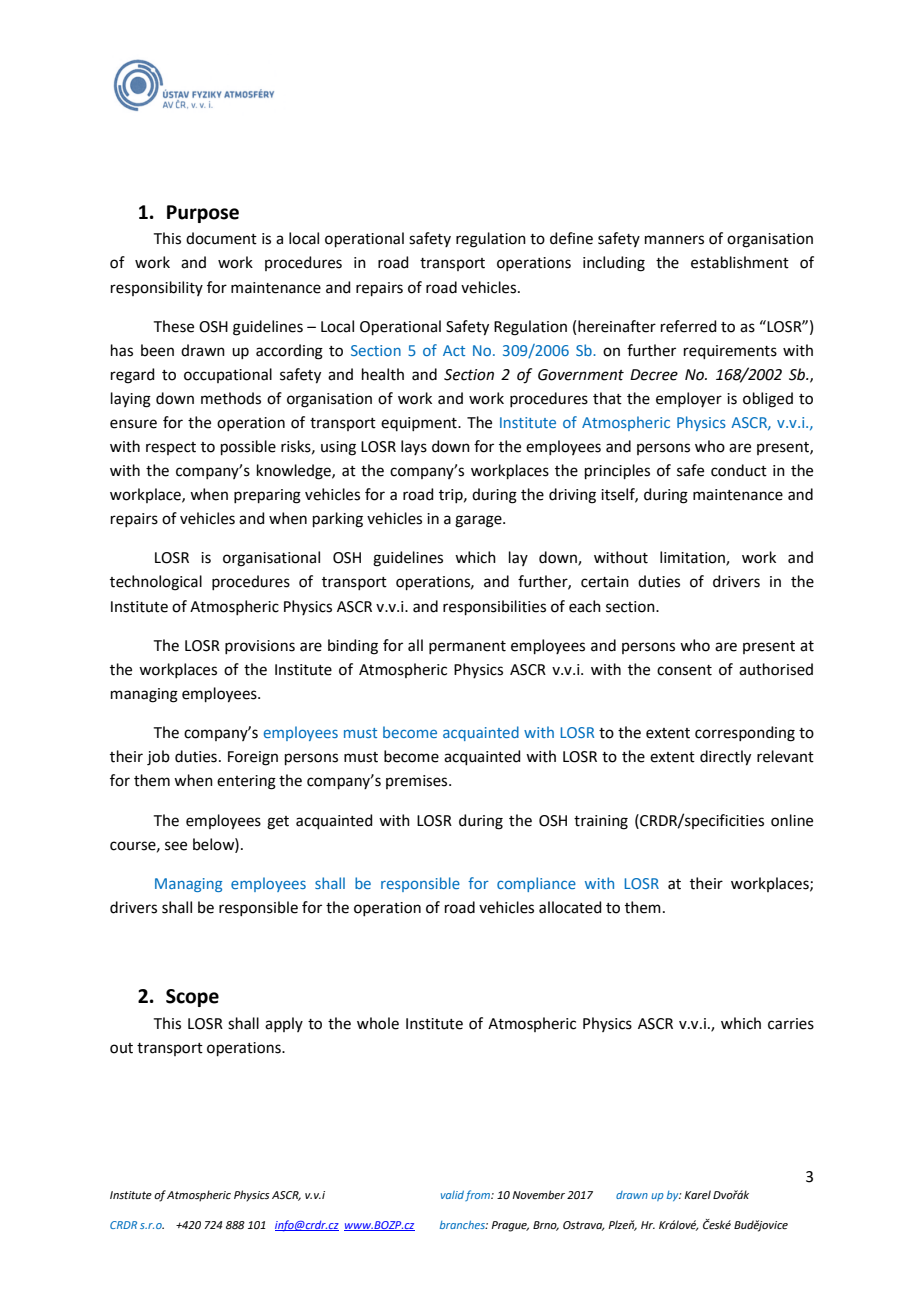 This page has width=924, height=1308. Describe the element at coordinates (158, 758) in the page. I see `job` at that location.
